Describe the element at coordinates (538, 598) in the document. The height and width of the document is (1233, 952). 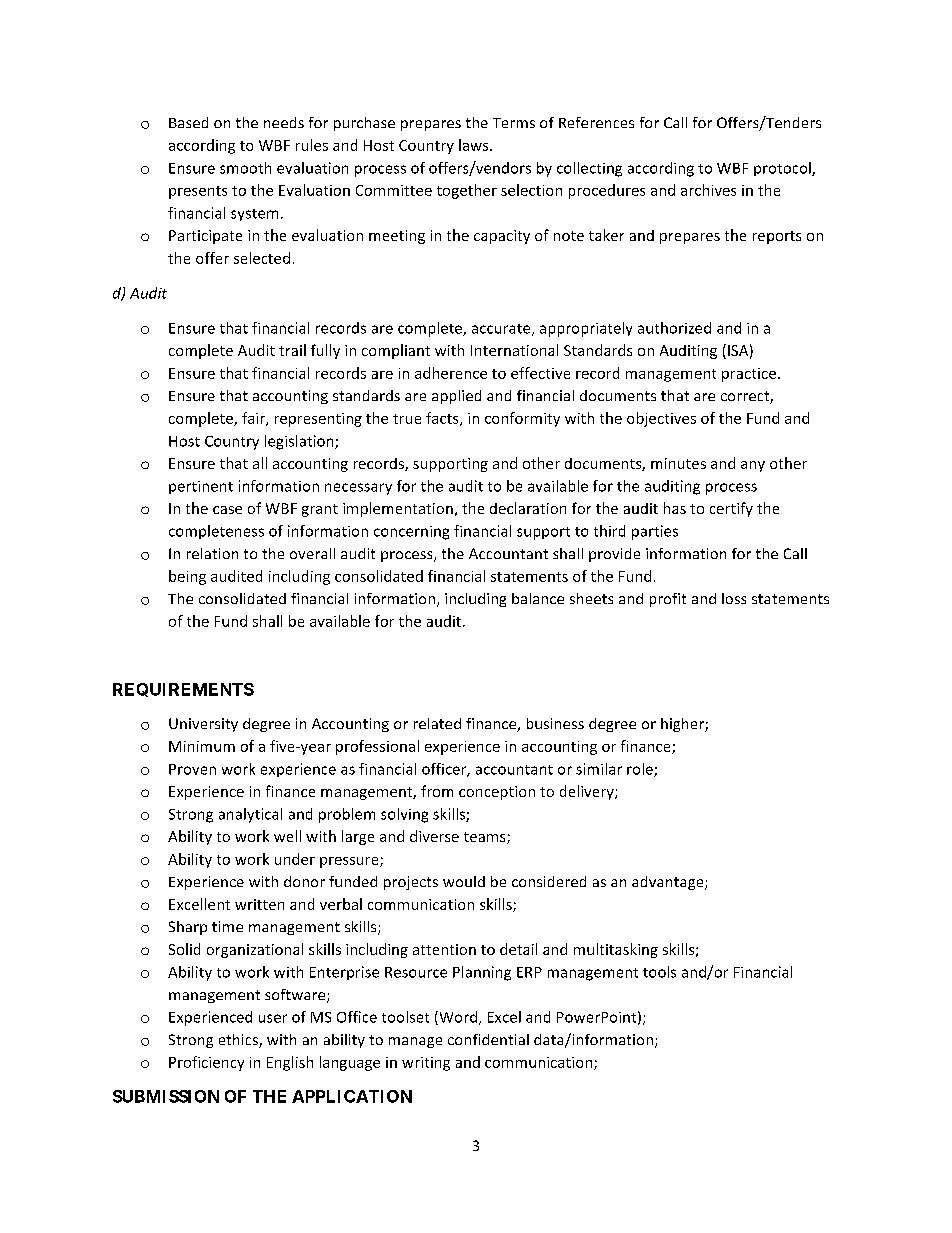
I see `balance` at that location.
